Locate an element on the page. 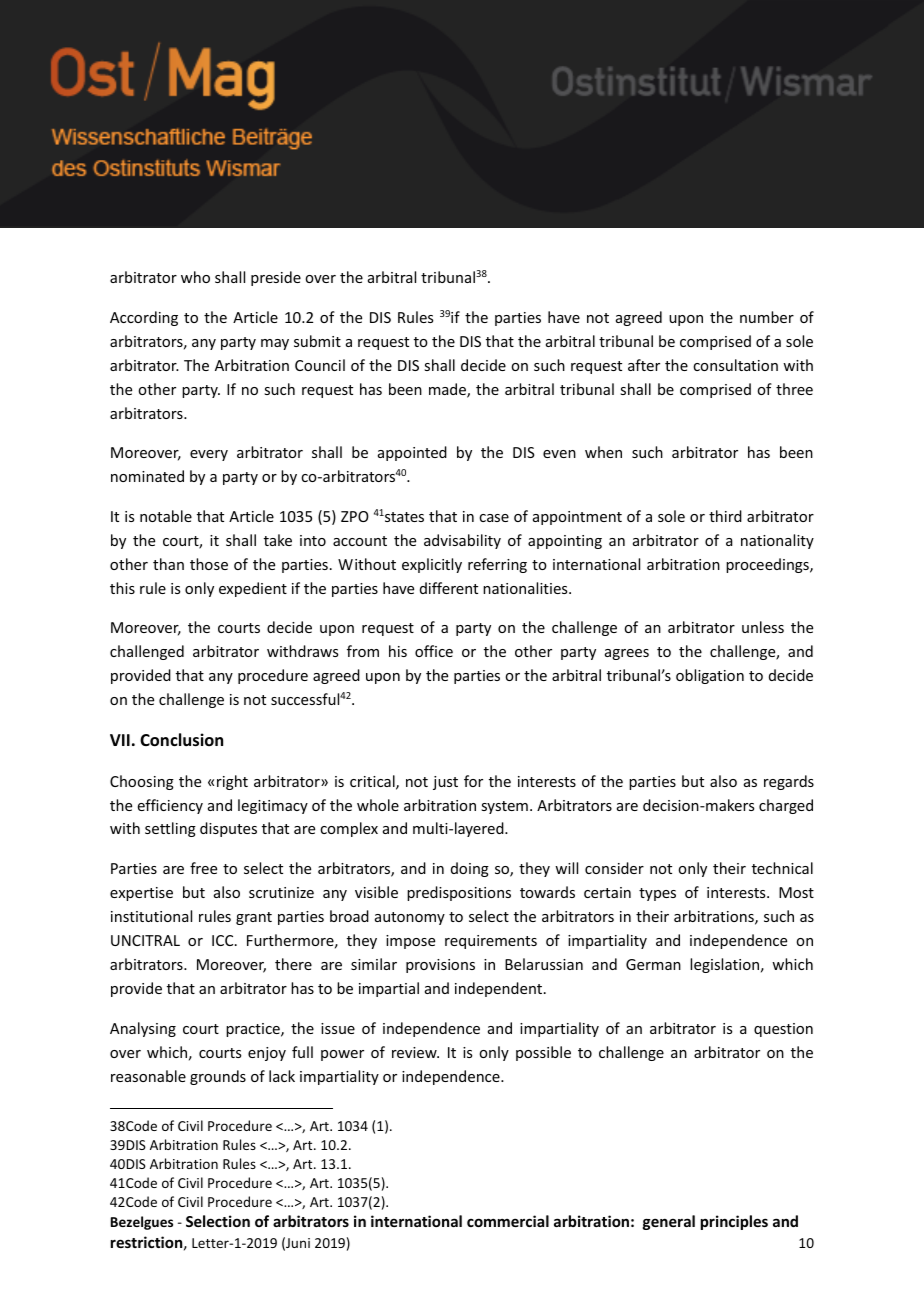 The image size is (924, 1308). commercial is located at coordinates (508, 1221).
